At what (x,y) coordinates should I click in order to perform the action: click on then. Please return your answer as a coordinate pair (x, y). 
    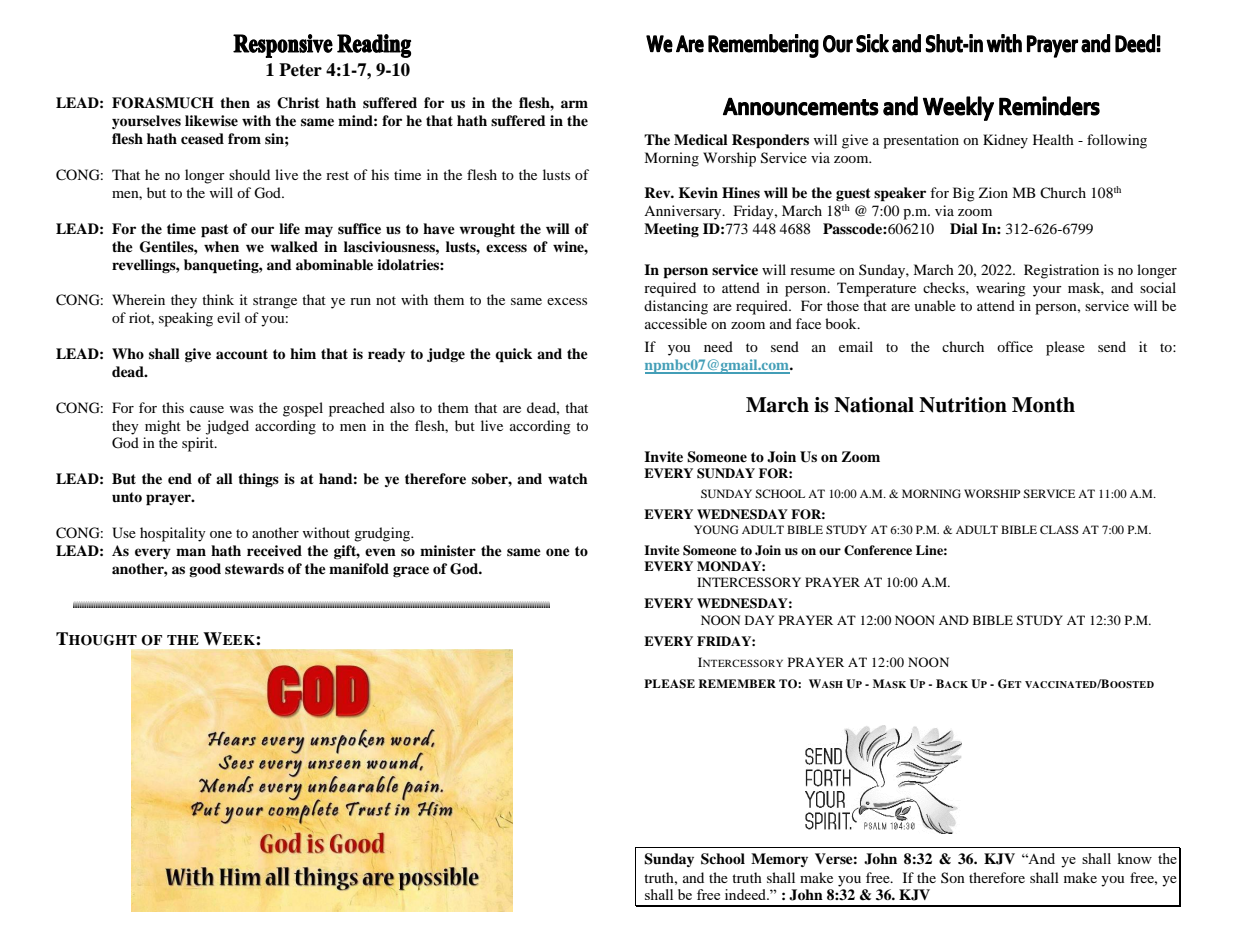
    Looking at the image, I should click on (235, 102).
